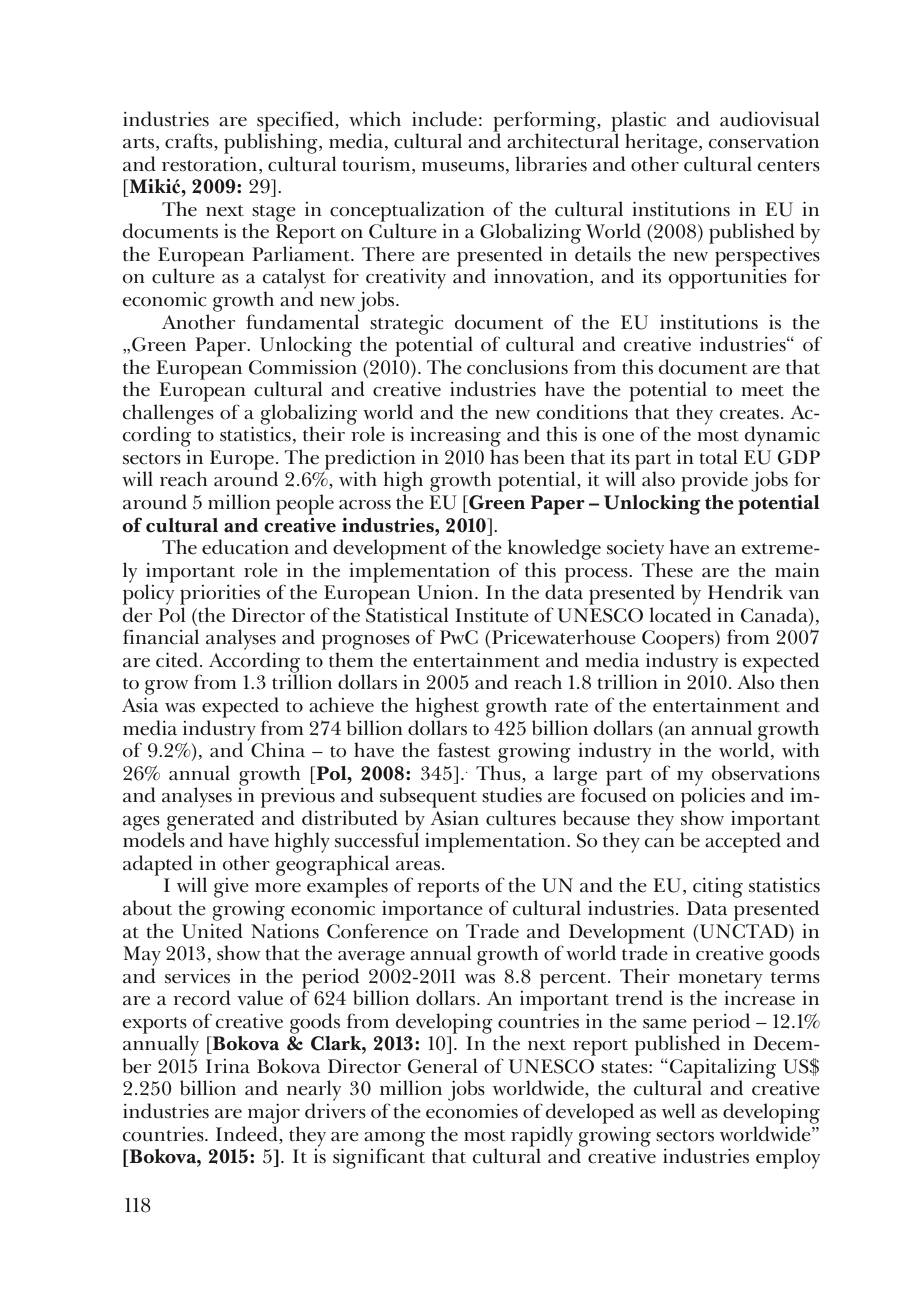 This document has width=916, height=1316. What do you see at coordinates (168, 415) in the document?
I see `challenges` at bounding box center [168, 415].
